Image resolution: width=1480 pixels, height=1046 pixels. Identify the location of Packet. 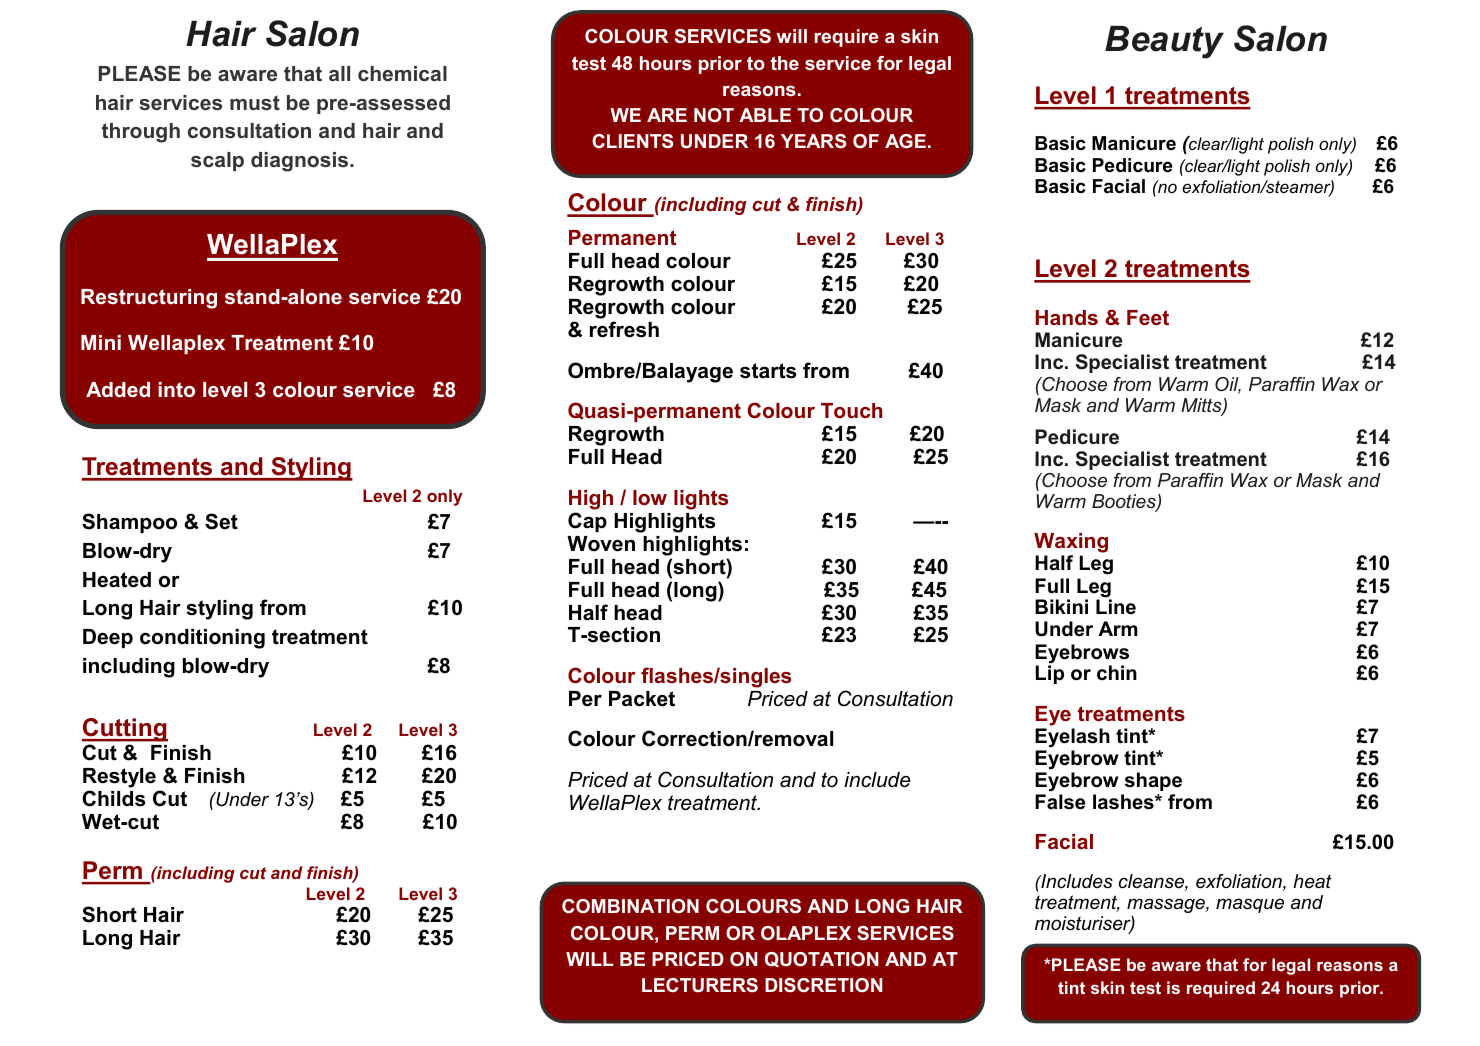
(642, 699).
